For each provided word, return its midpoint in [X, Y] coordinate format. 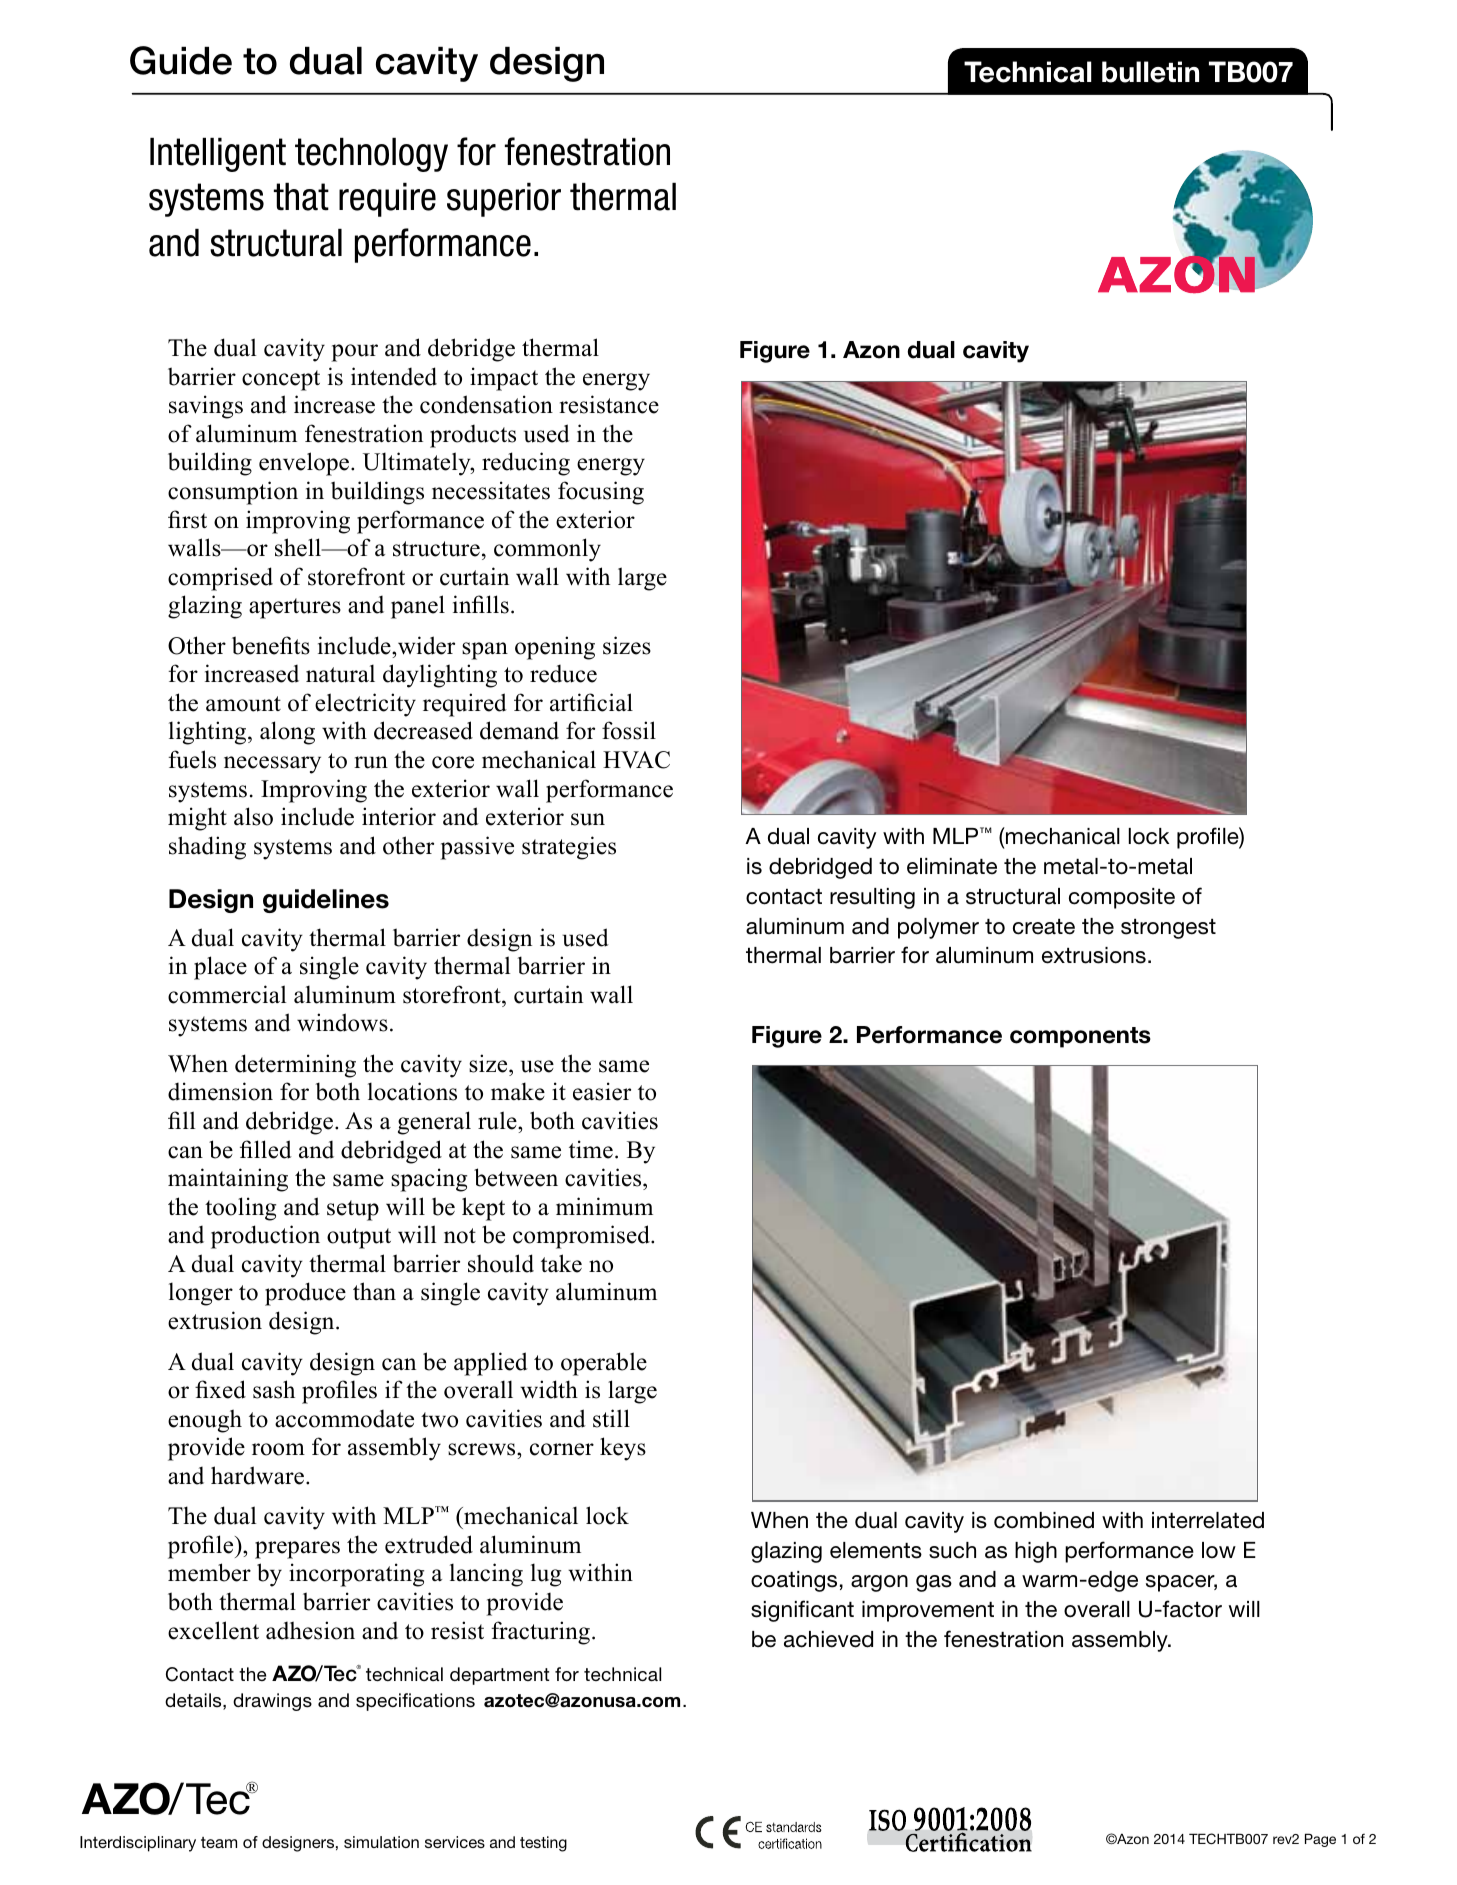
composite [1122, 898]
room [278, 1449]
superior [504, 200]
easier [602, 1091]
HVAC [636, 760]
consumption [233, 493]
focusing [601, 493]
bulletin [1150, 72]
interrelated [1208, 1520]
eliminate [952, 866]
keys [623, 1449]
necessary [272, 765]
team [219, 1842]
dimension [220, 1091]
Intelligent [218, 155]
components [1080, 1037]
